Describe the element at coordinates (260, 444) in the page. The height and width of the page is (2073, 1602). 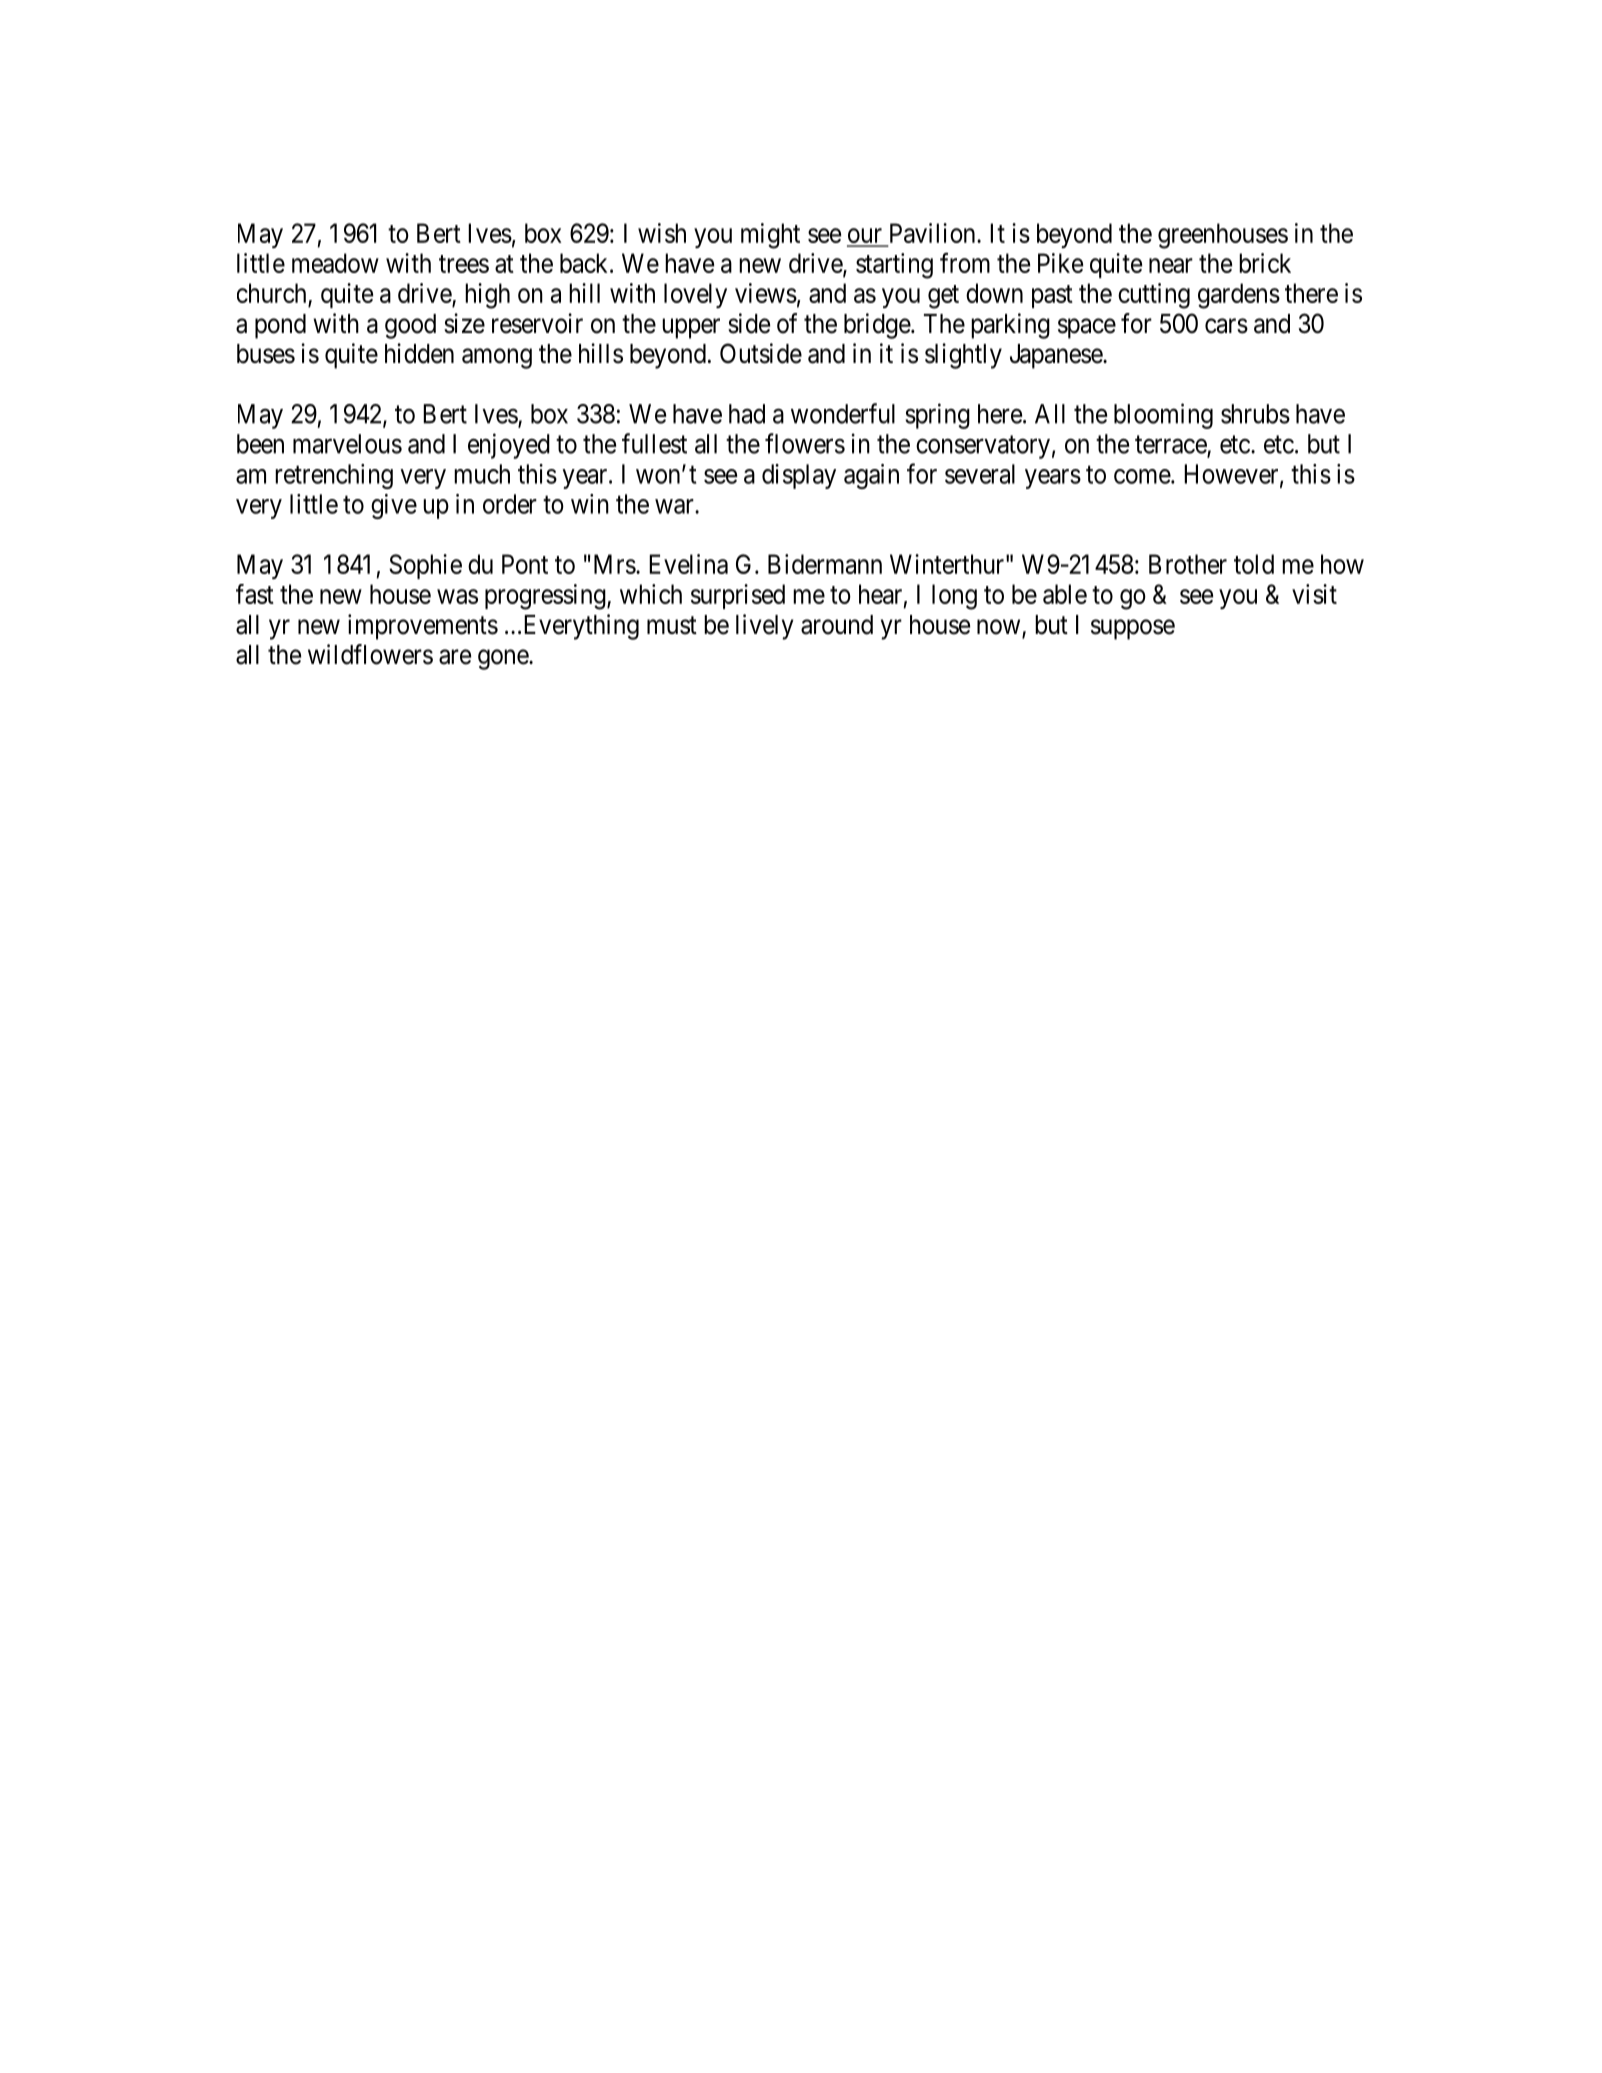
I see `been` at that location.
